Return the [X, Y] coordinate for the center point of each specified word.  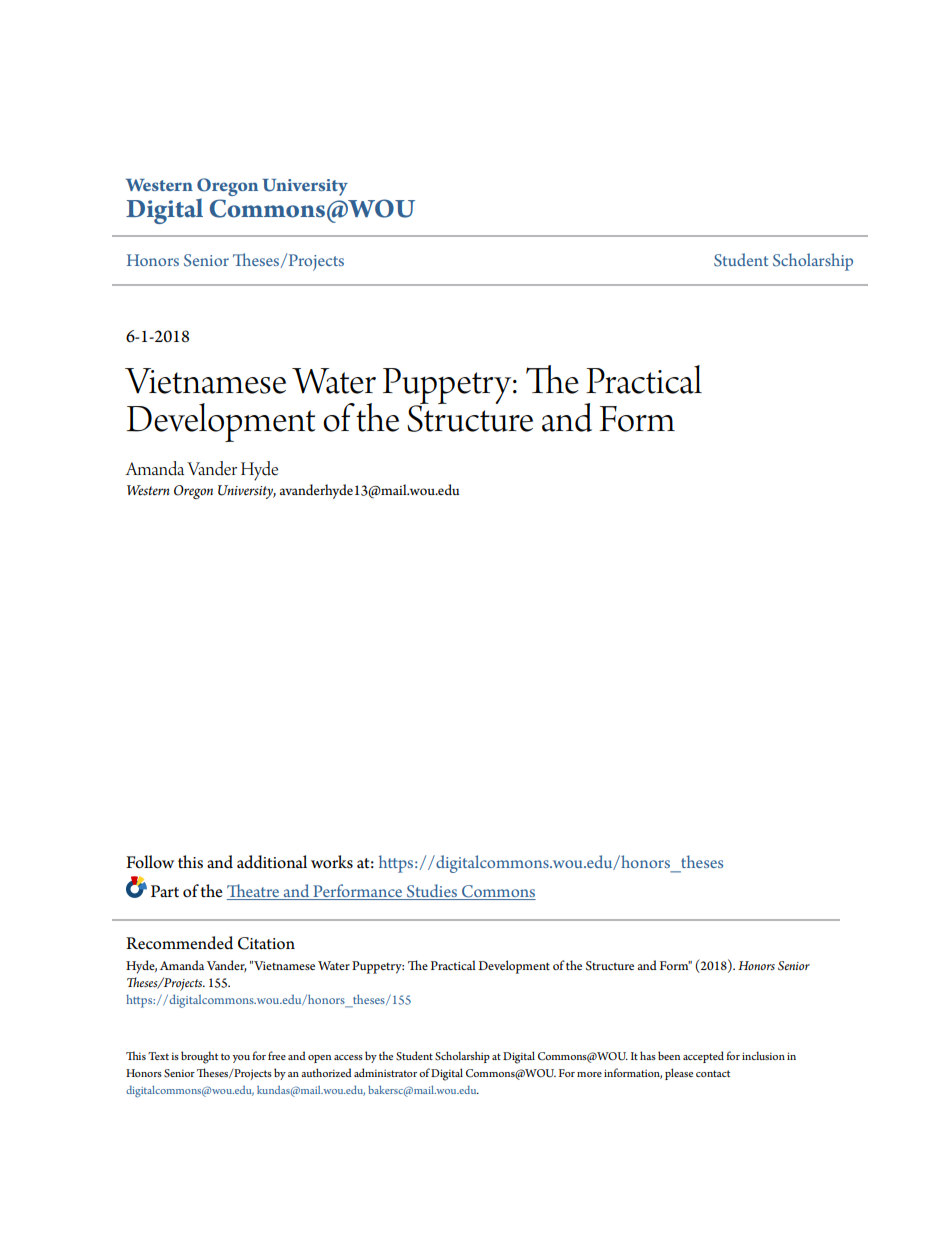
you [241, 1059]
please [679, 1074]
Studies [432, 892]
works [332, 862]
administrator [385, 1072]
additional [272, 862]
